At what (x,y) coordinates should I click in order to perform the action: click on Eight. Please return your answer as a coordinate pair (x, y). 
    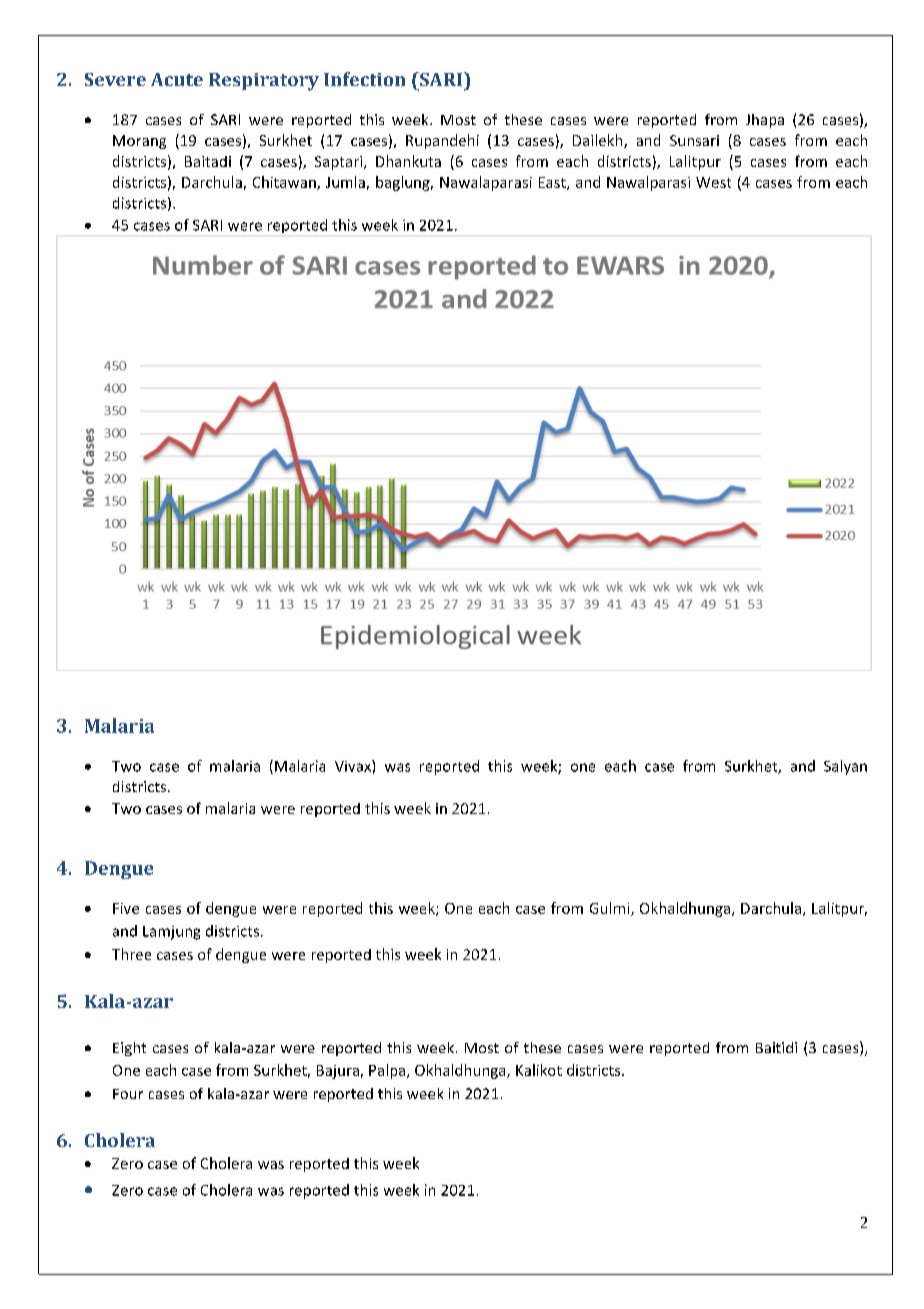
    Looking at the image, I should click on (129, 1049).
